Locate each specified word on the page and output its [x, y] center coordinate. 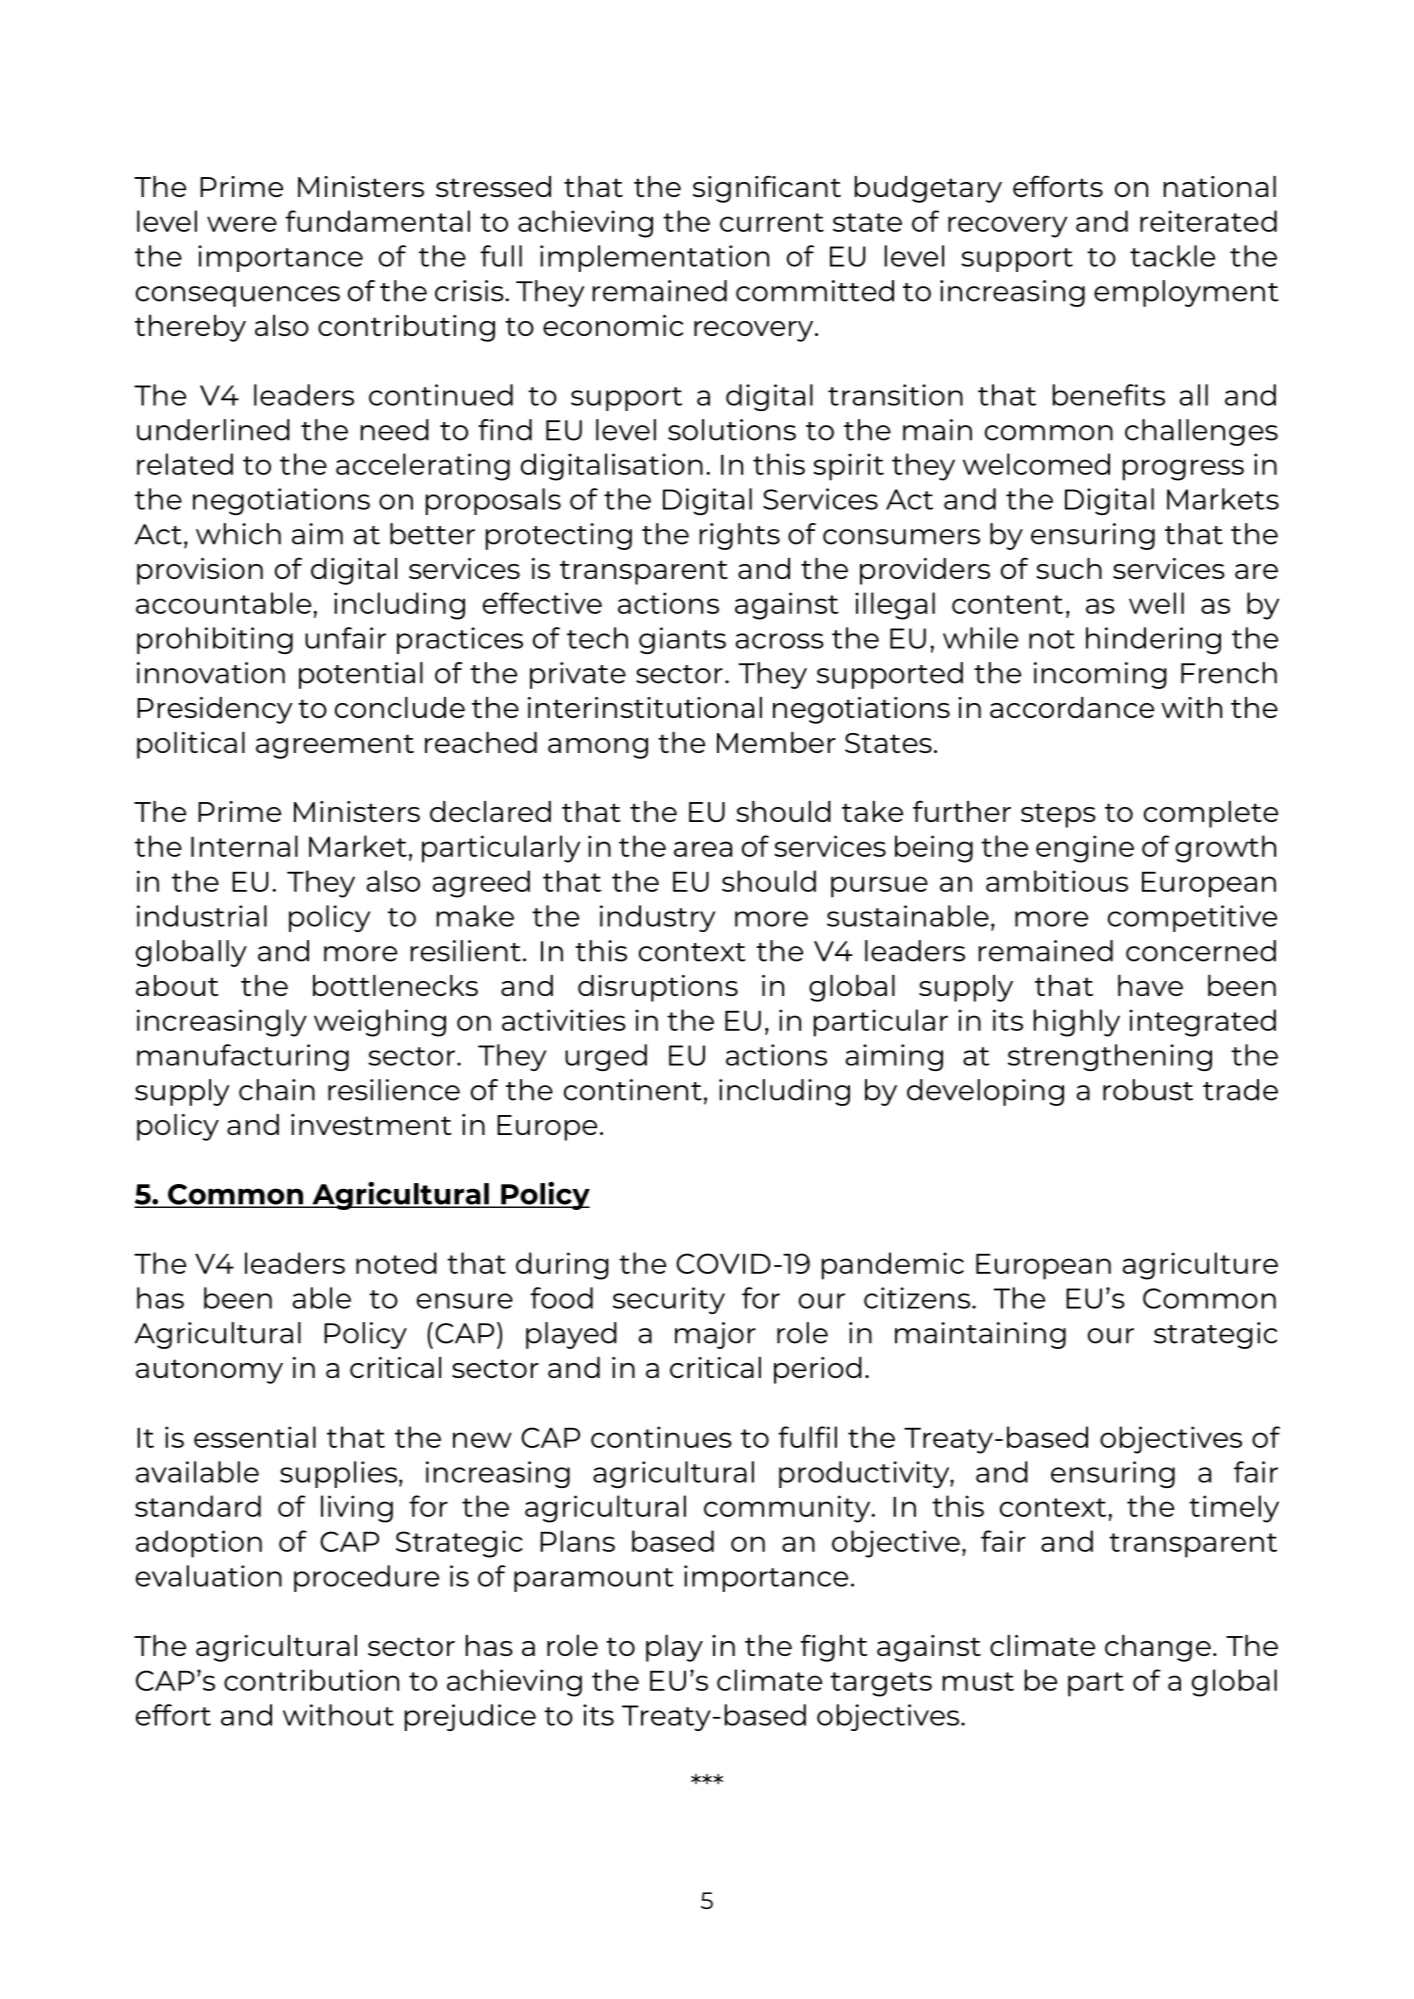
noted [396, 1263]
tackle [1172, 256]
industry [657, 918]
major [715, 1335]
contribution [311, 1680]
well [1156, 603]
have [1150, 985]
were [242, 224]
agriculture [1200, 1266]
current [772, 222]
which [238, 534]
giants [682, 640]
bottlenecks [395, 985]
